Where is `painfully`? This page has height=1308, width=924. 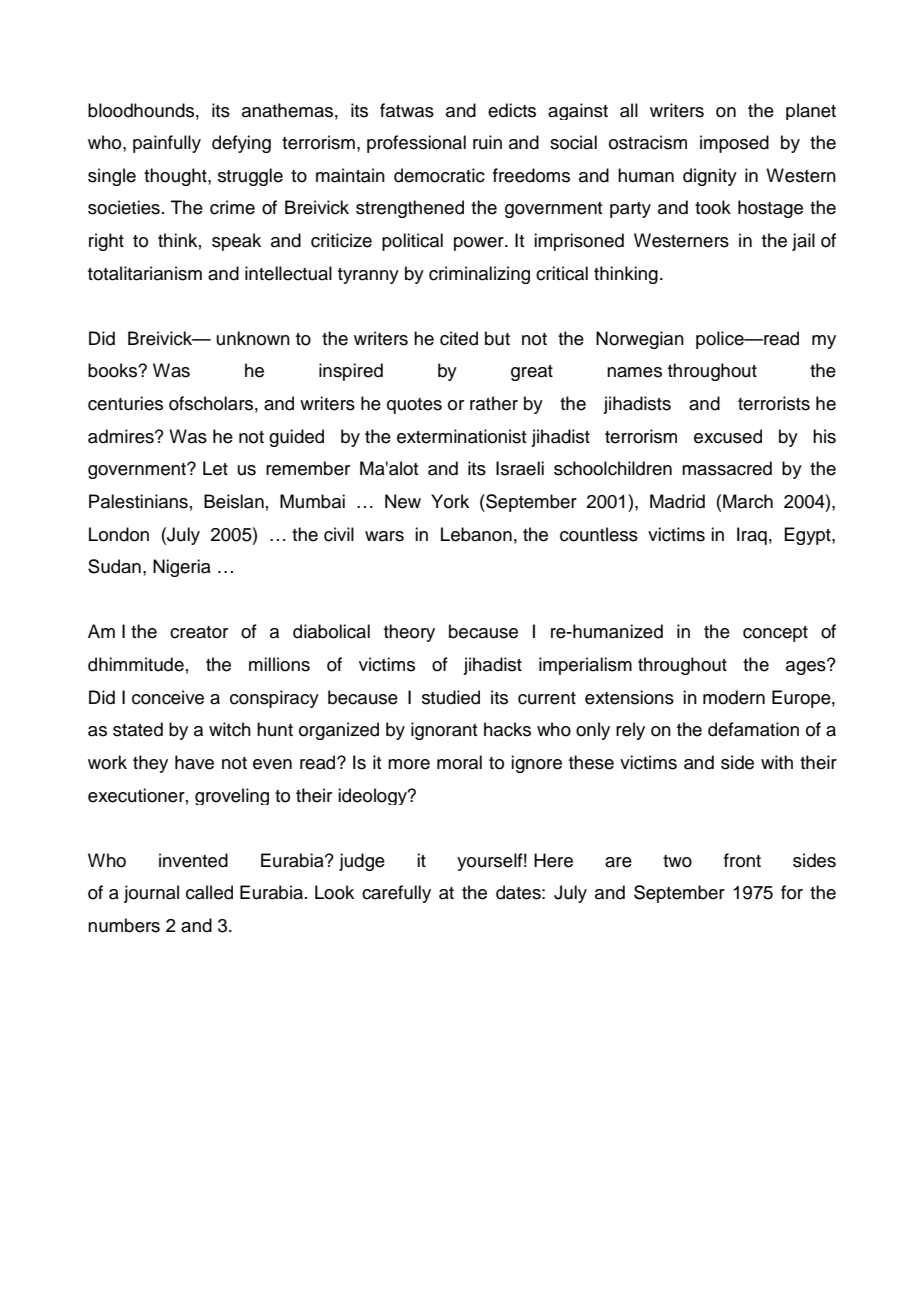
painfully is located at coordinates (167, 144).
